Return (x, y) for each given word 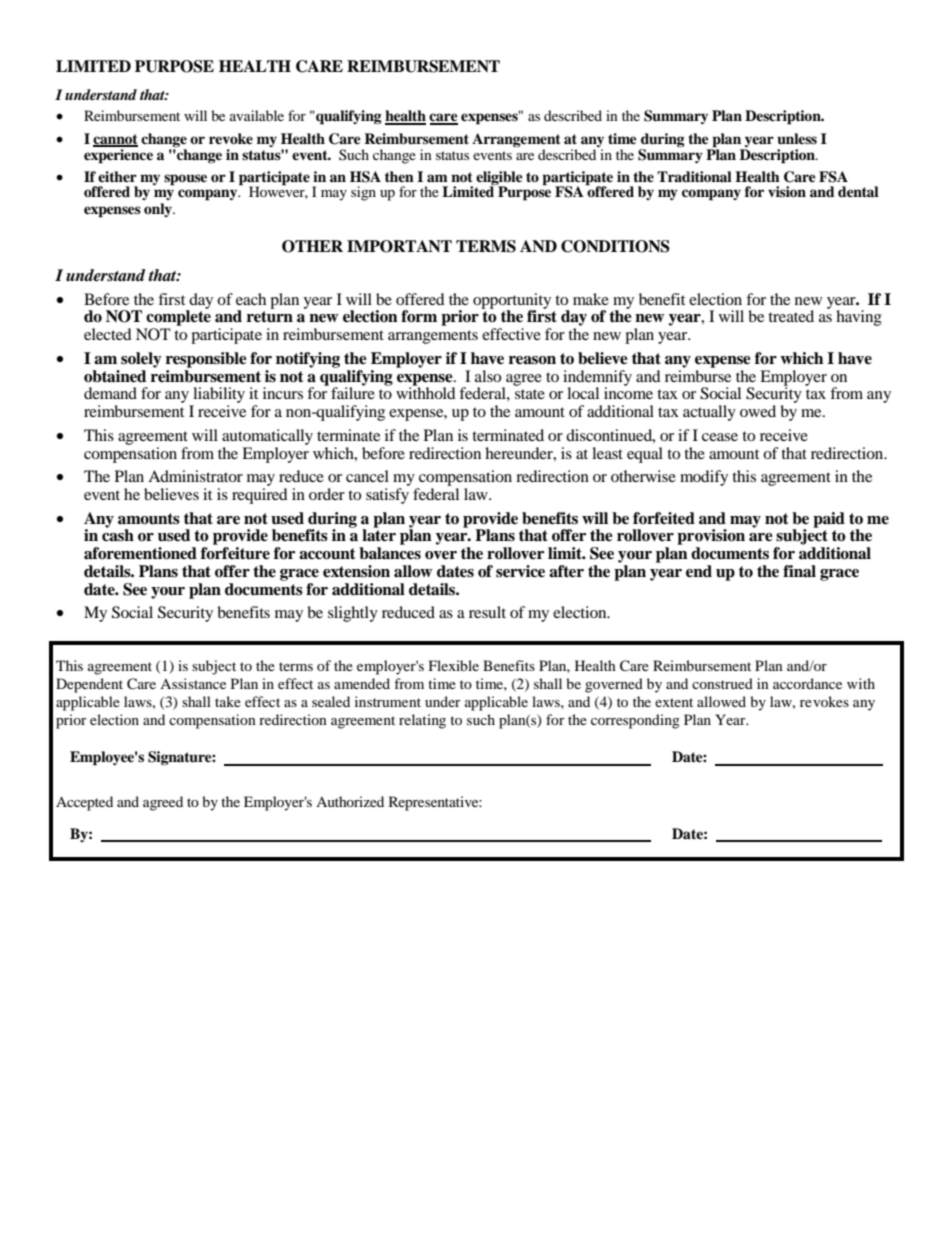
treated (791, 316)
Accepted (84, 803)
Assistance (193, 683)
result (487, 612)
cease (720, 437)
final (799, 571)
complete (178, 317)
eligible (499, 179)
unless (797, 139)
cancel (367, 476)
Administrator (195, 476)
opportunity (512, 302)
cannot (115, 140)
